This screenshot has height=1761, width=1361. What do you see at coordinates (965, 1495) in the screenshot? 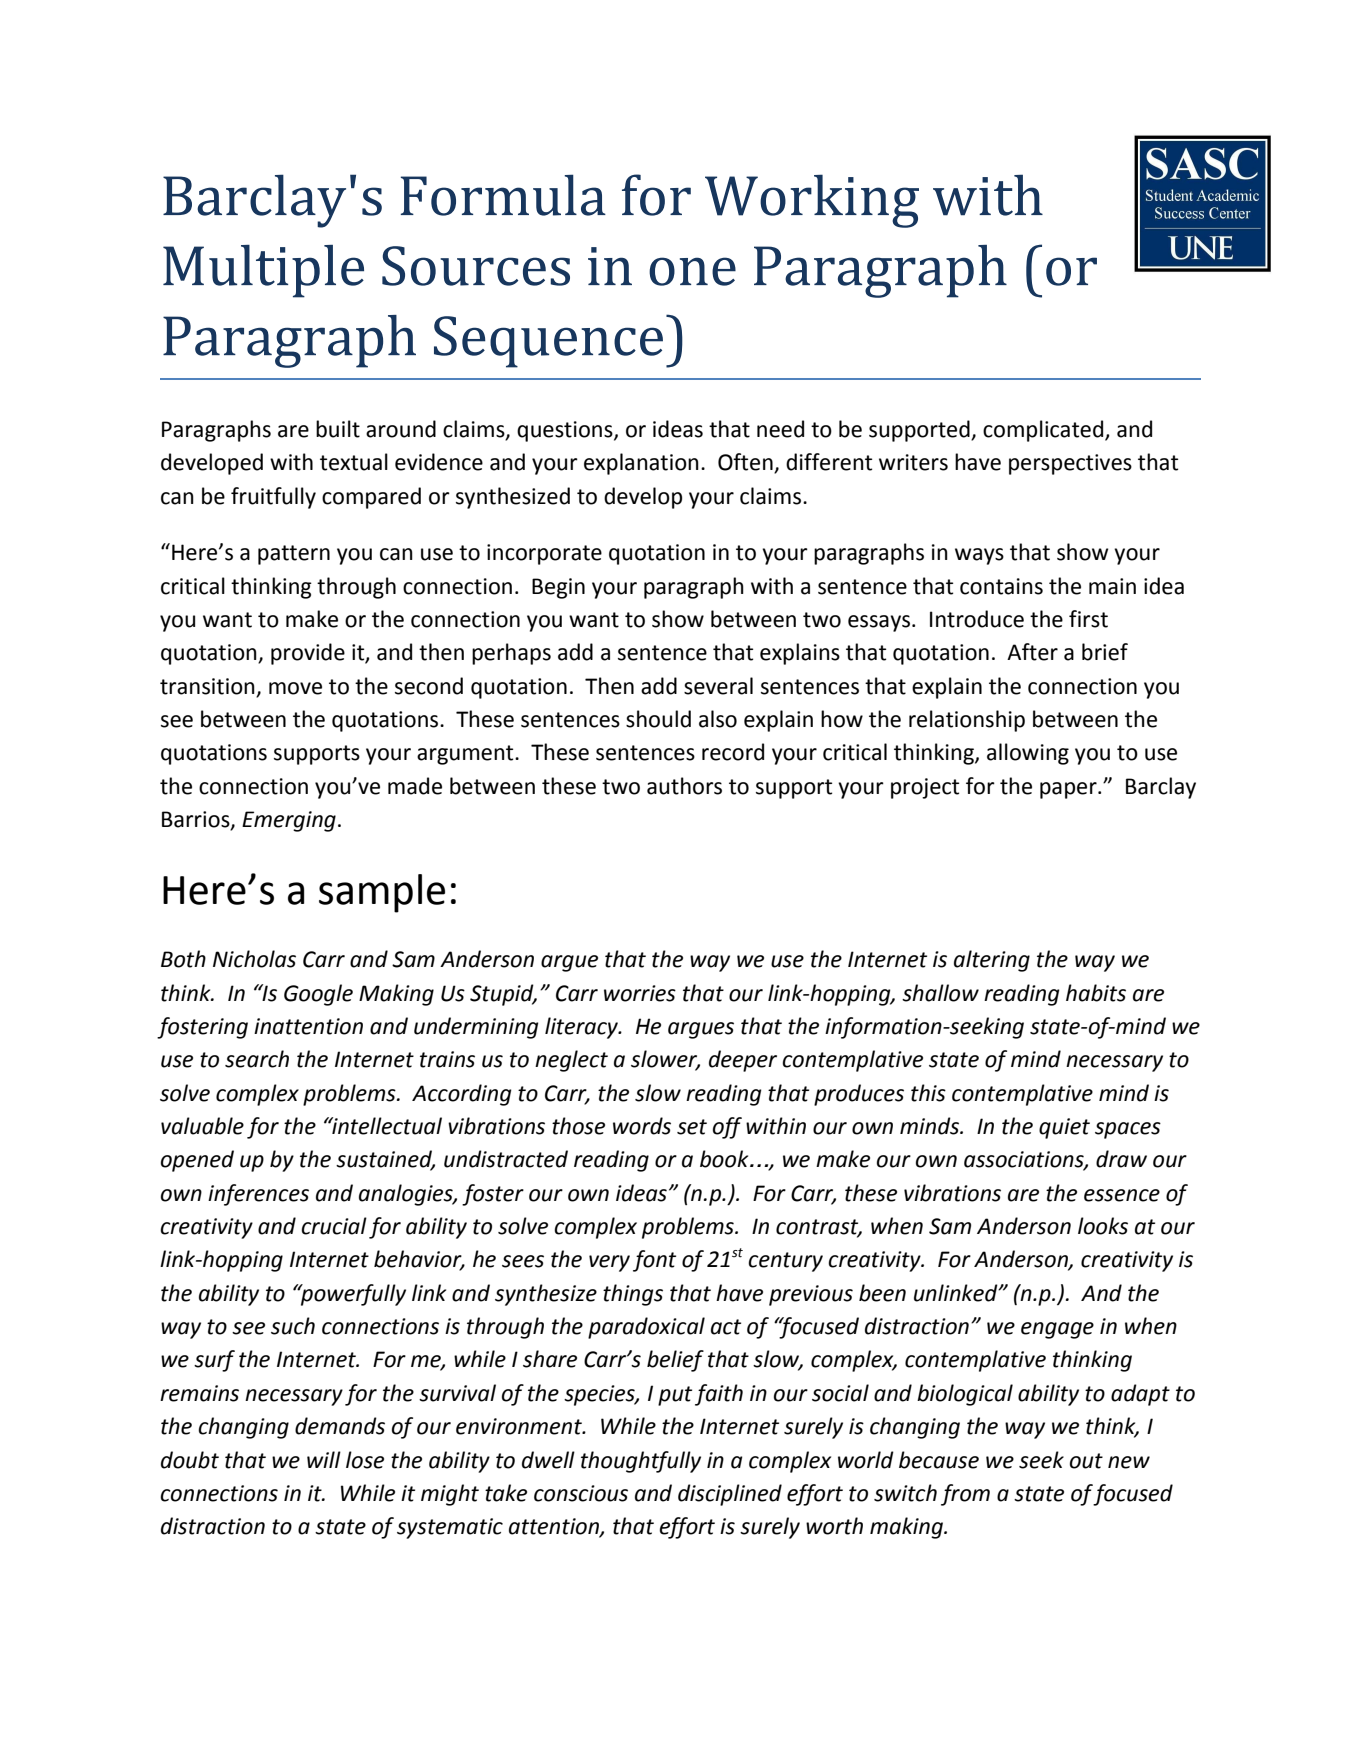
I see `from` at bounding box center [965, 1495].
